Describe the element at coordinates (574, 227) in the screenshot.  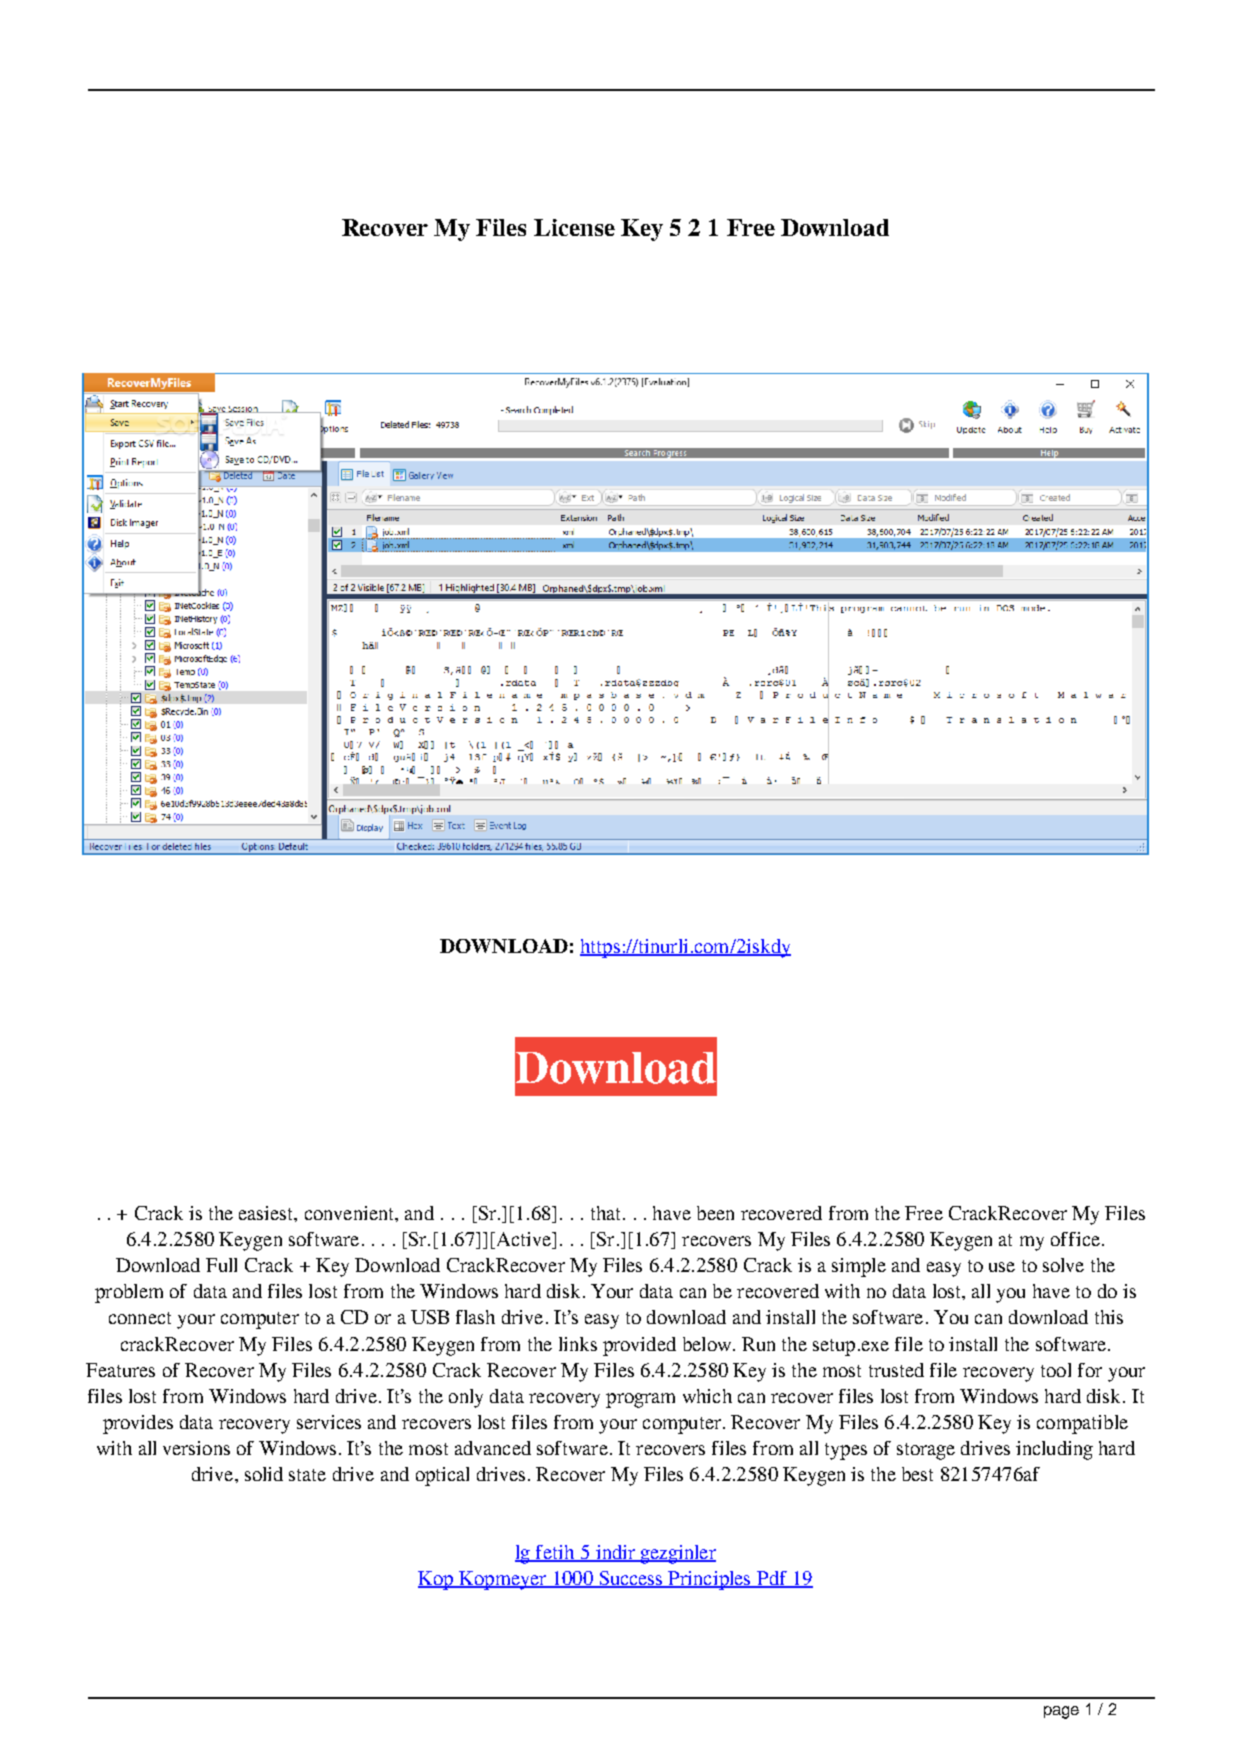
I see `License` at that location.
